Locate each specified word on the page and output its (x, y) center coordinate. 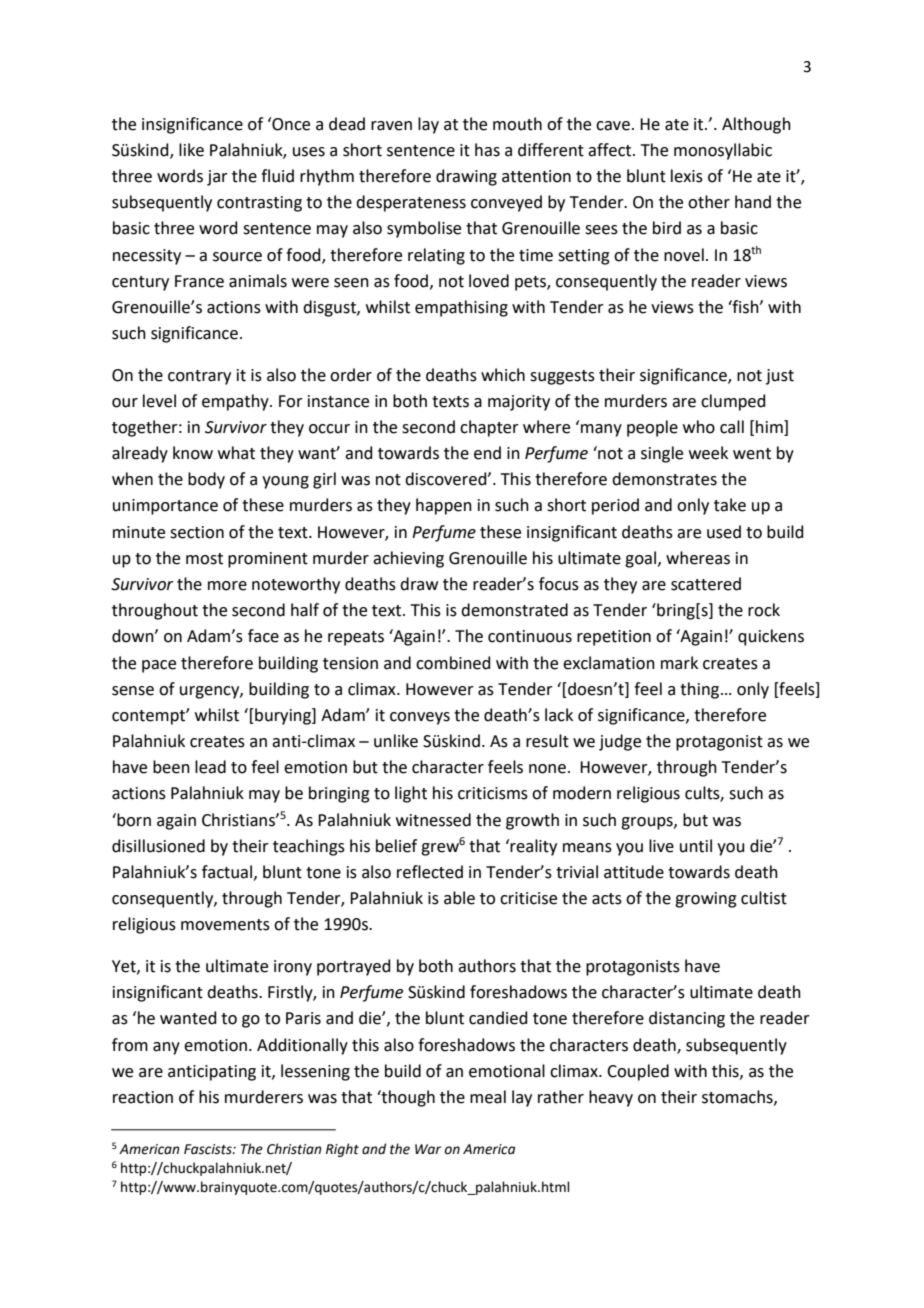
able (459, 898)
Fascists (209, 1149)
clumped (733, 402)
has (487, 150)
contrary (199, 377)
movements (225, 925)
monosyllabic (723, 151)
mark (679, 663)
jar (217, 178)
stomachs (738, 1097)
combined (453, 663)
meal (488, 1097)
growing (706, 900)
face (263, 636)
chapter (489, 428)
